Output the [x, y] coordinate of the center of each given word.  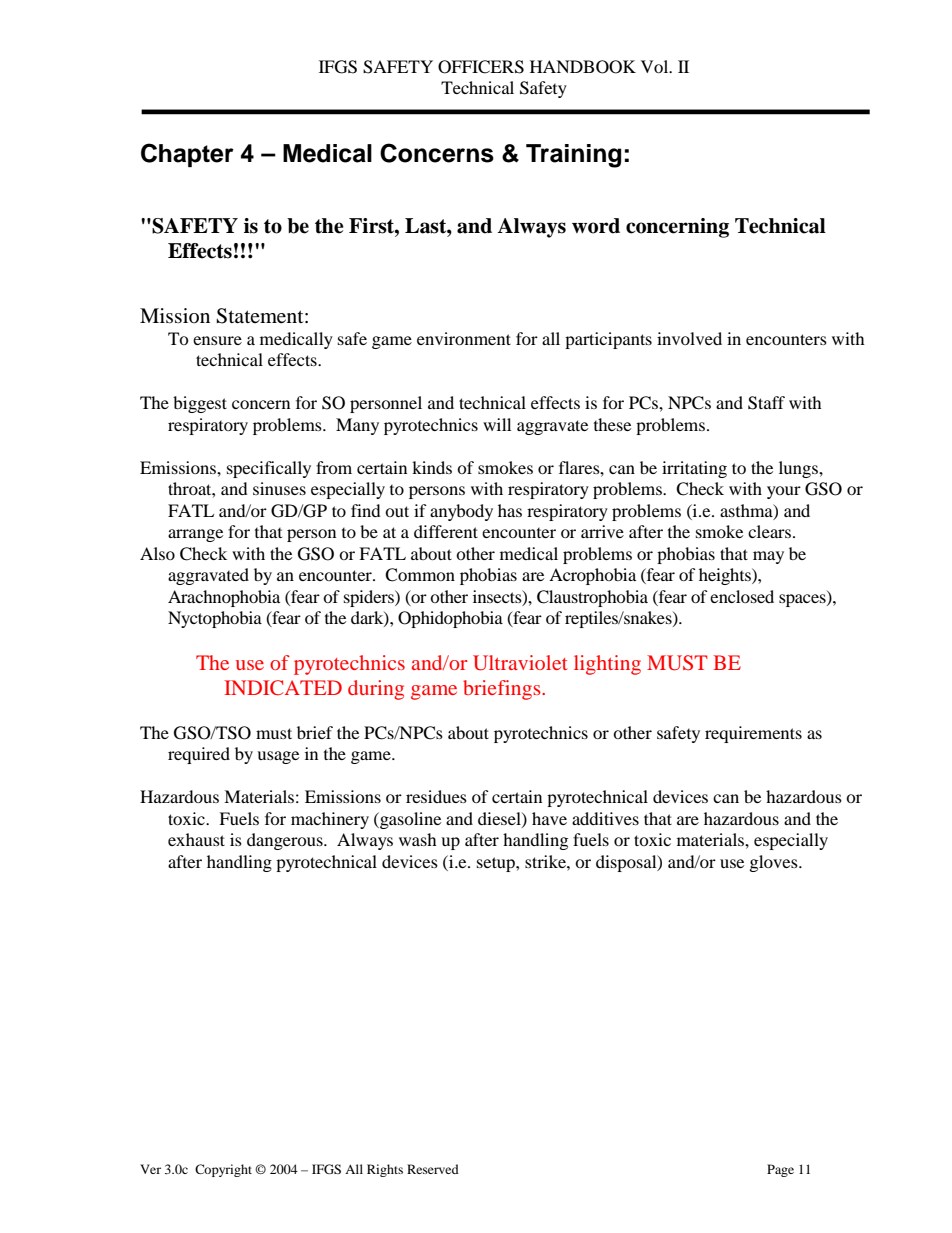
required [199, 755]
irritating [694, 469]
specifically [269, 469]
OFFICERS [481, 67]
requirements [753, 734]
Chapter [187, 155]
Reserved [433, 1169]
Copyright [223, 1170]
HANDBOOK [583, 67]
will [497, 424]
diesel [500, 819]
